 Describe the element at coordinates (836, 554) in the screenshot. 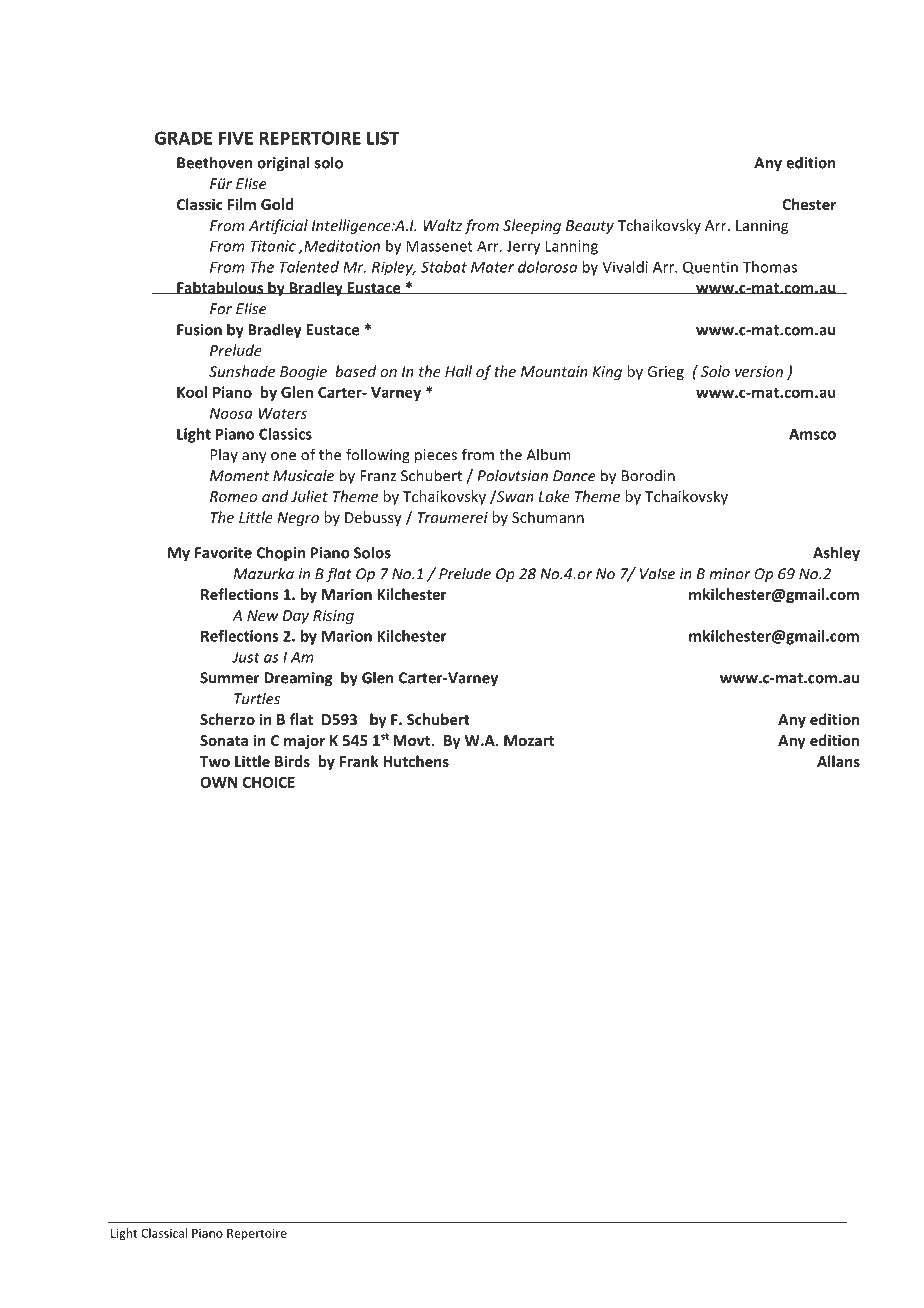

I see `Ashley` at that location.
